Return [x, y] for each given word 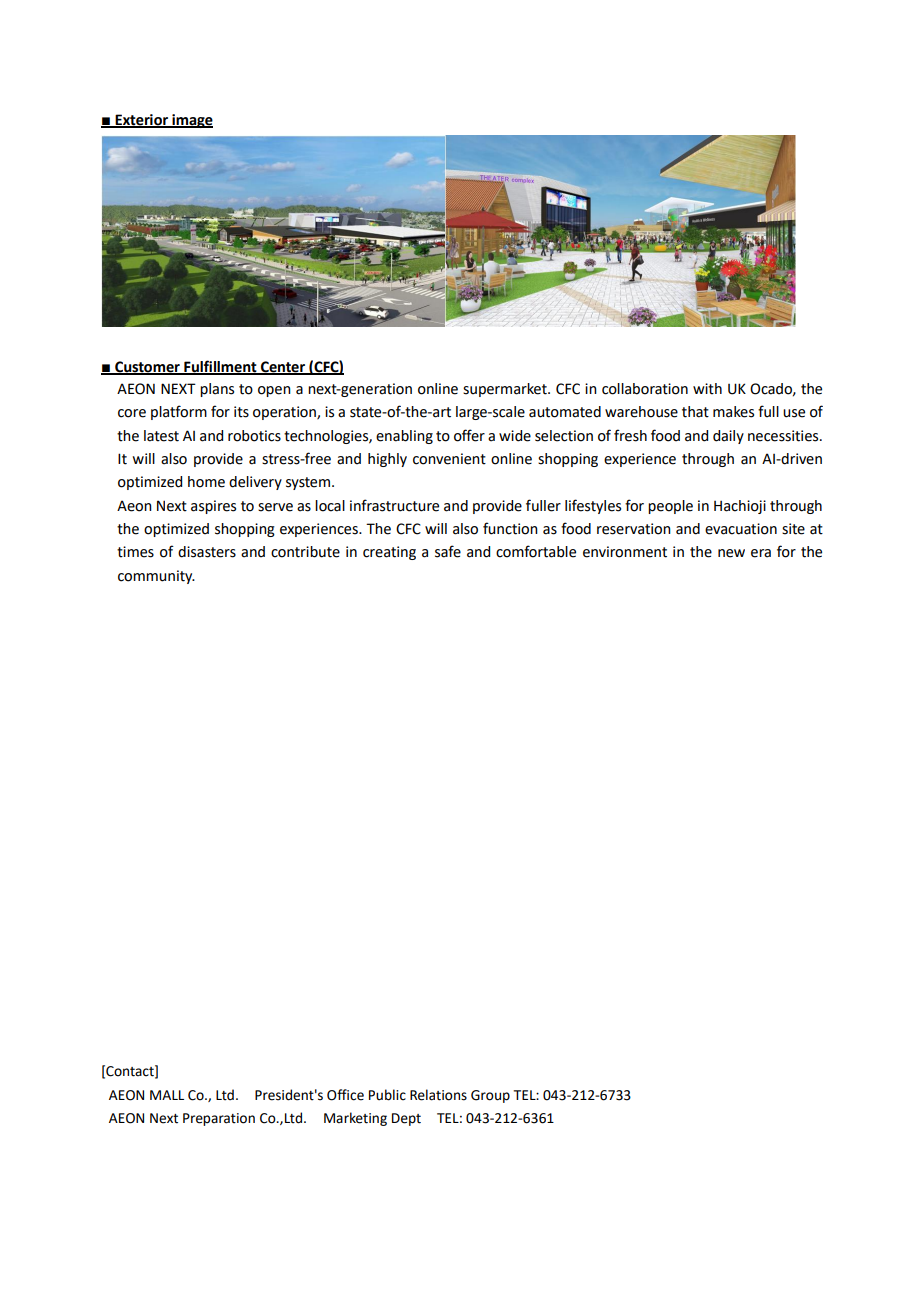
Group [490, 1096]
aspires [213, 507]
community [156, 577]
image [191, 121]
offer [469, 435]
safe [448, 551]
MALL [167, 1095]
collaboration [645, 389]
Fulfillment [220, 367]
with [707, 389]
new [731, 553]
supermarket [506, 390]
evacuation [741, 529]
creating [389, 553]
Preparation [219, 1119]
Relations [438, 1095]
